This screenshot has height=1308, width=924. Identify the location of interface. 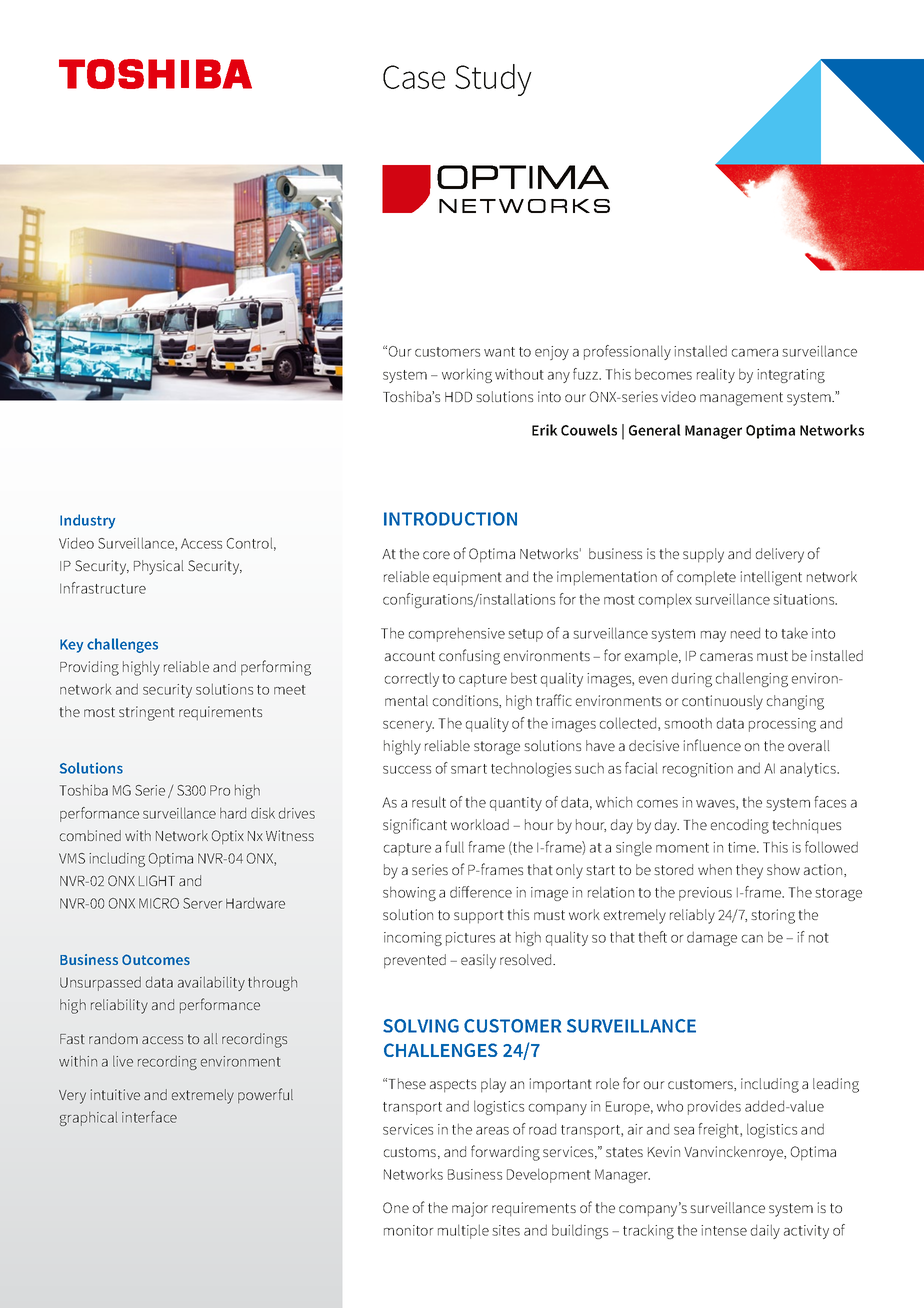
(149, 1117).
